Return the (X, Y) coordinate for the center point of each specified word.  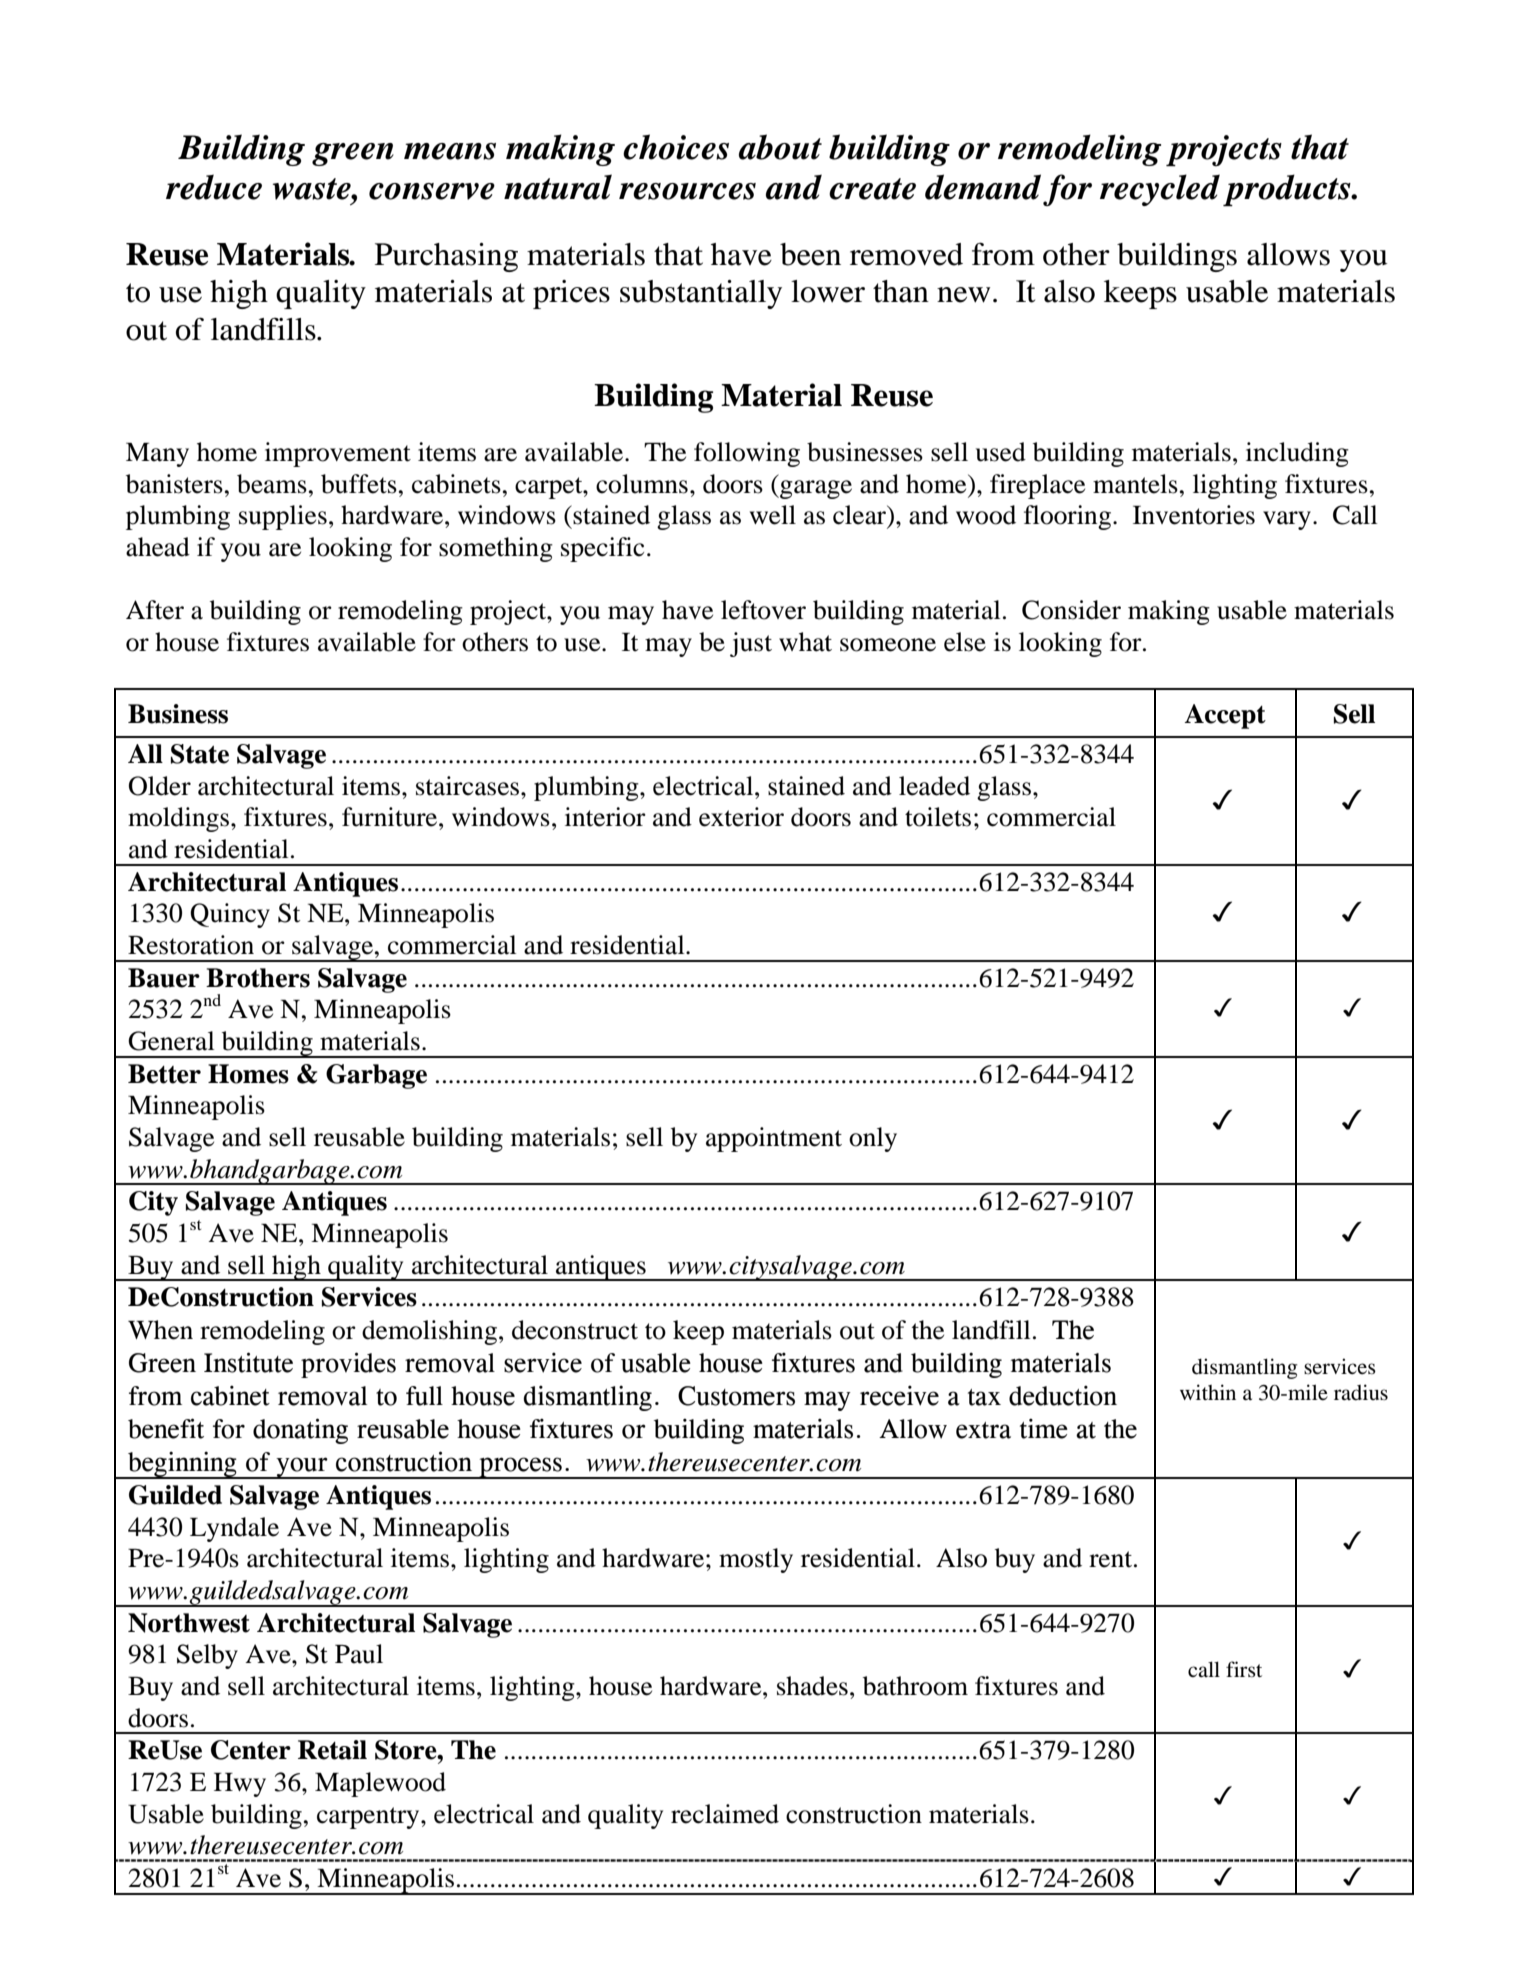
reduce (214, 187)
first (1244, 1669)
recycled (1160, 190)
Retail (332, 1750)
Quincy (230, 915)
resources (687, 191)
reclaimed (725, 1814)
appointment (774, 1139)
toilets (938, 817)
